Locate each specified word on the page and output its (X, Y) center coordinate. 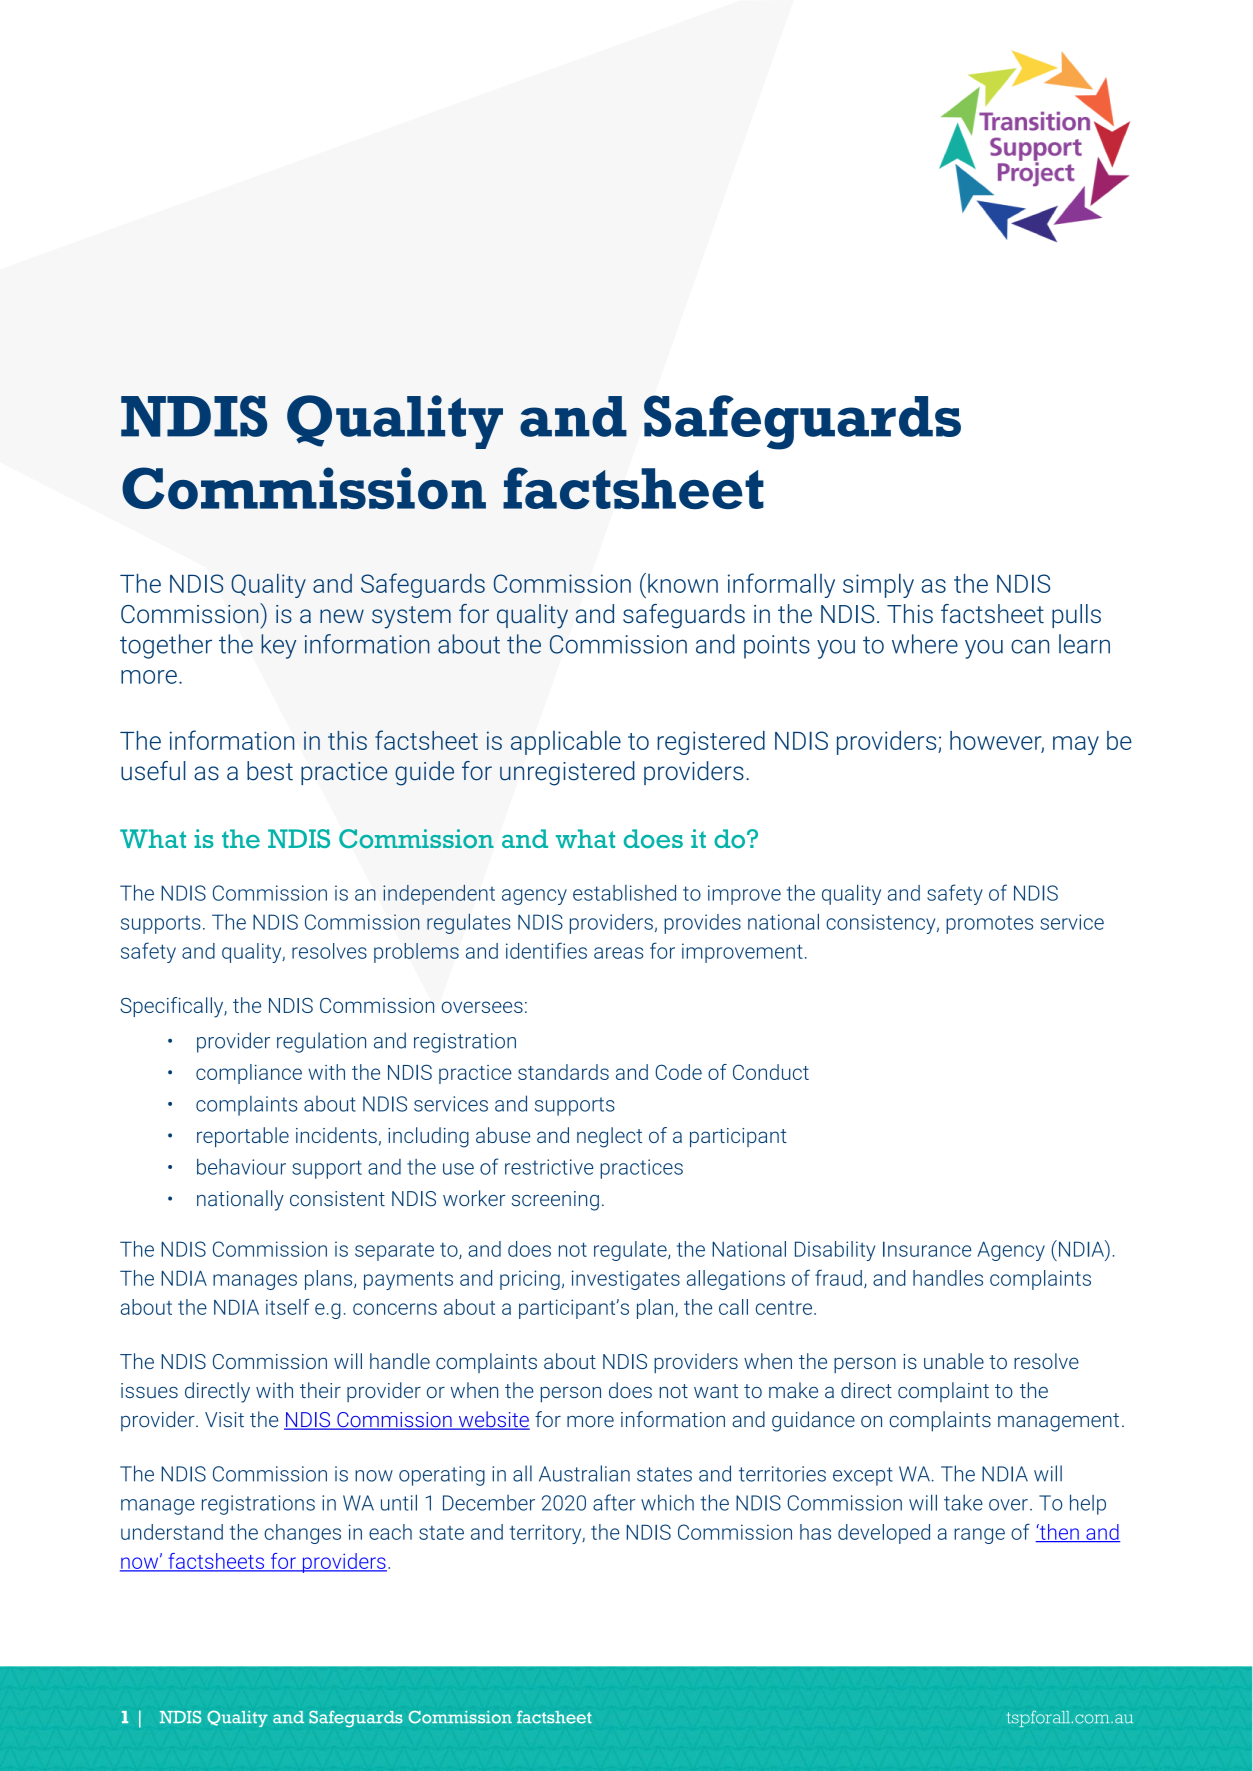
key (278, 646)
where (925, 644)
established (624, 893)
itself (288, 1307)
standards (563, 1072)
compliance (249, 1074)
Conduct (771, 1072)
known (683, 583)
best (270, 771)
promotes (989, 925)
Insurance (927, 1249)
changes (302, 1534)
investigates (626, 1280)
